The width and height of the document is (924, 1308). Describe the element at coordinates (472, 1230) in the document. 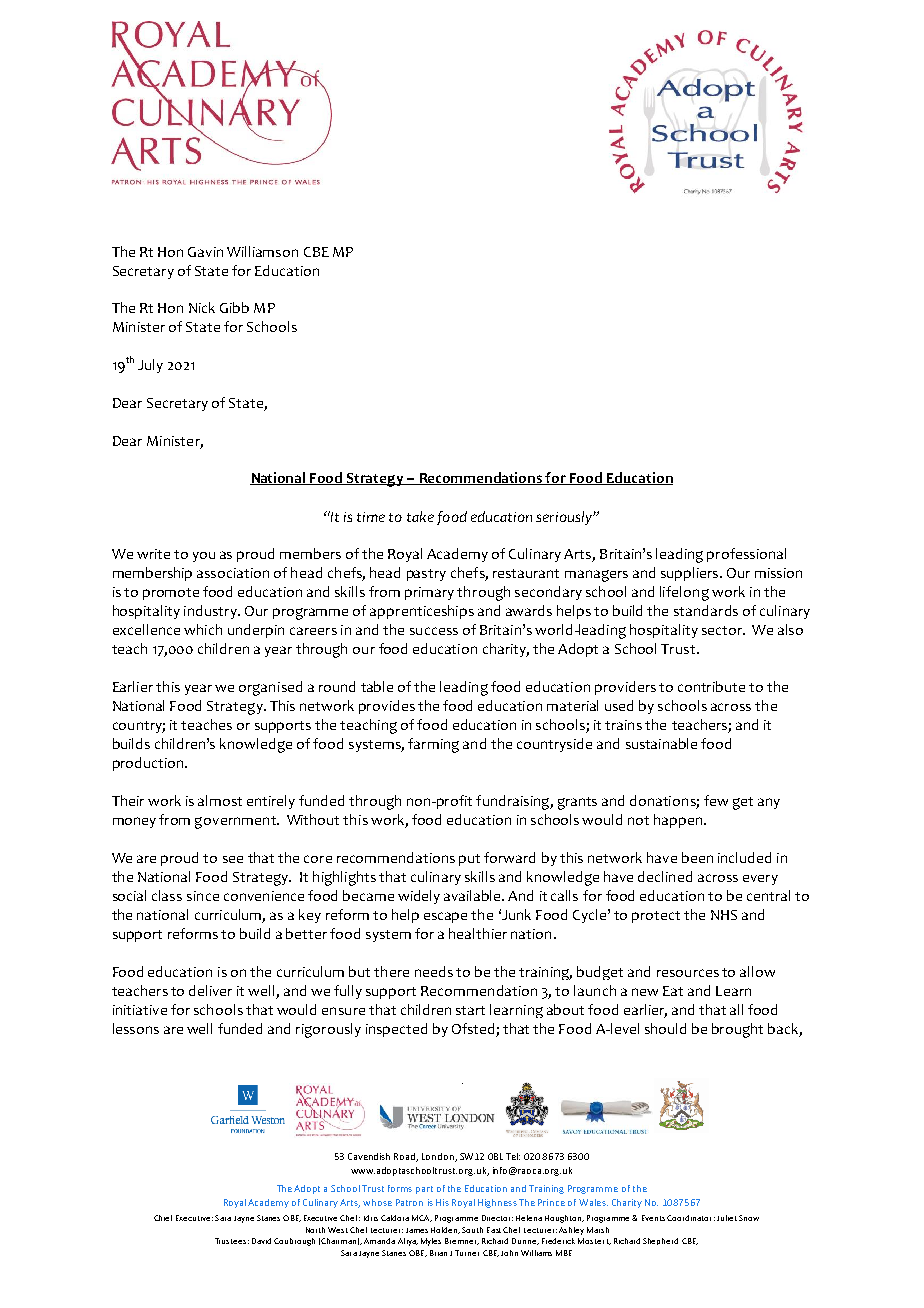

I see `South` at that location.
